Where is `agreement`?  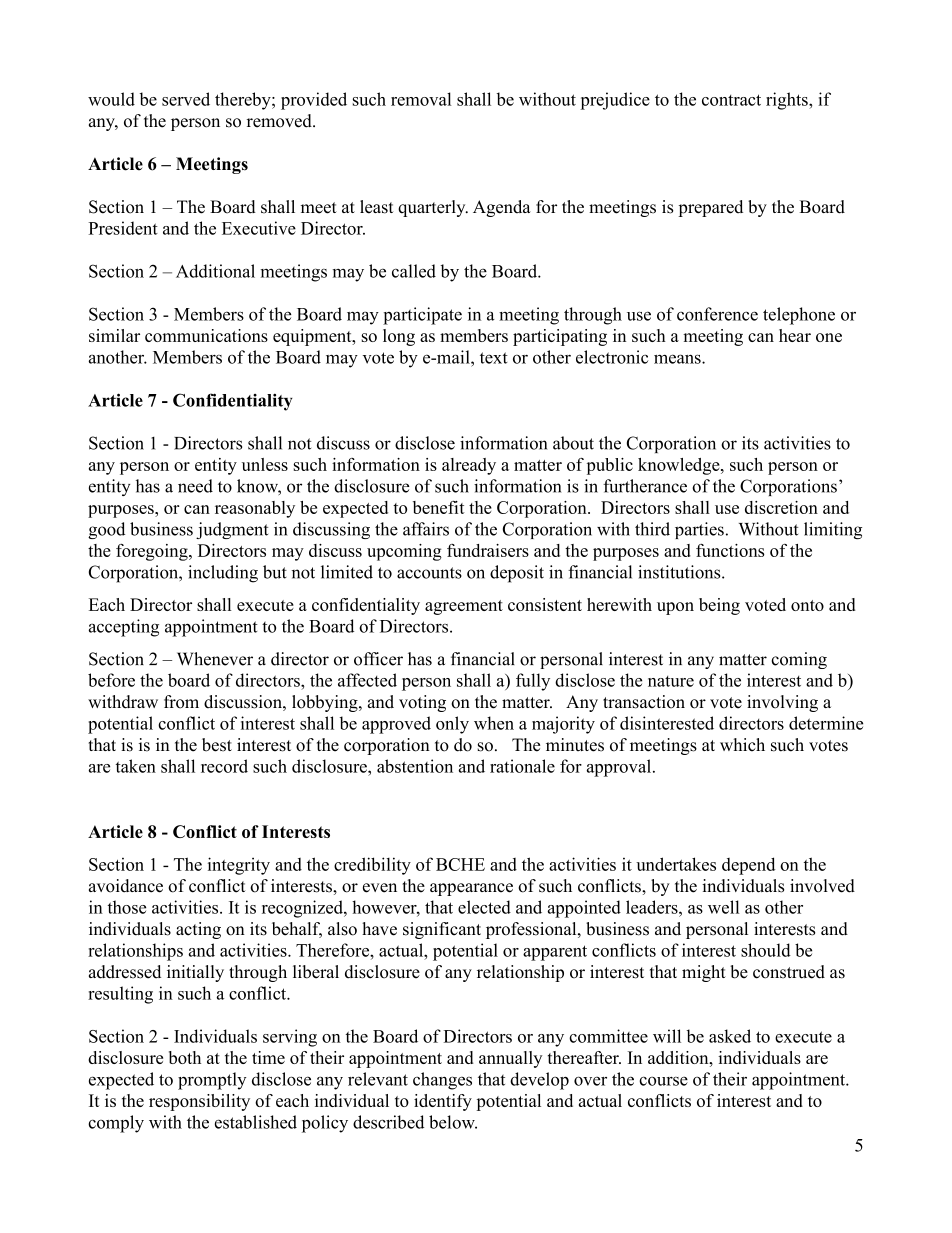
agreement is located at coordinates (464, 607).
